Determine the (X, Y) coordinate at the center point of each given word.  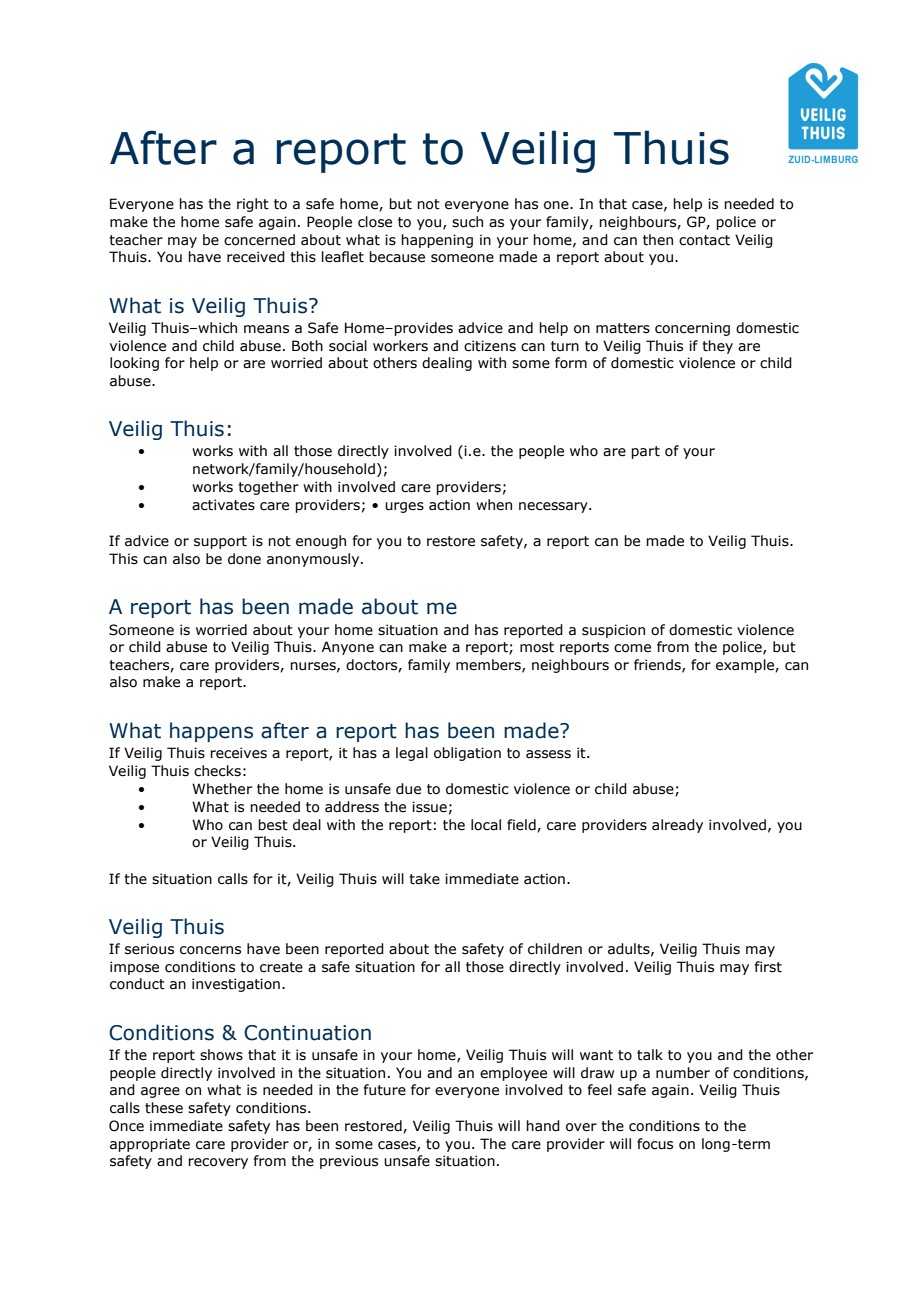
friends (658, 665)
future (385, 1090)
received (256, 257)
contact (704, 240)
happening (437, 241)
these (164, 1108)
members (489, 665)
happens (211, 732)
